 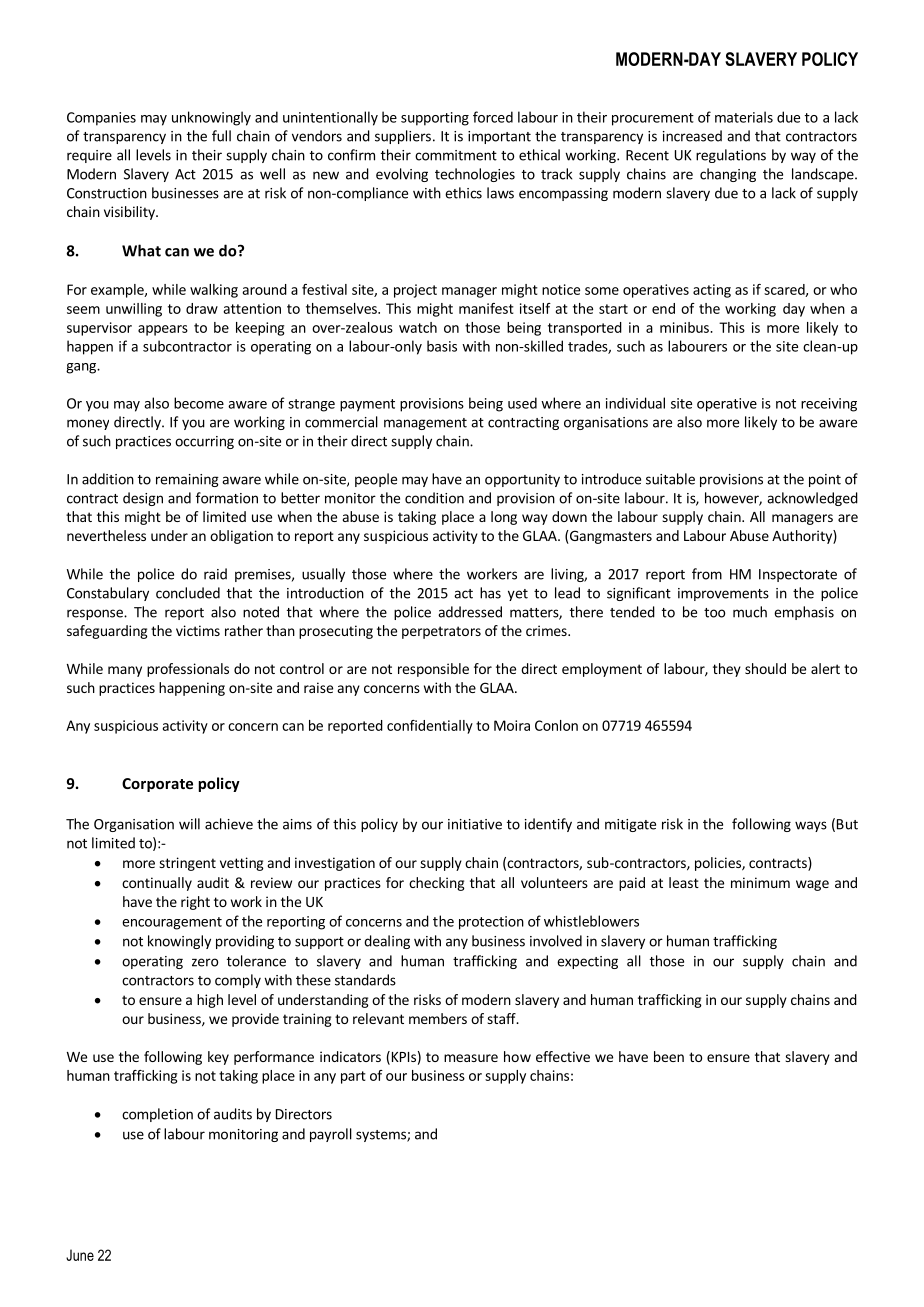 I want to click on responsible, so click(x=433, y=670).
